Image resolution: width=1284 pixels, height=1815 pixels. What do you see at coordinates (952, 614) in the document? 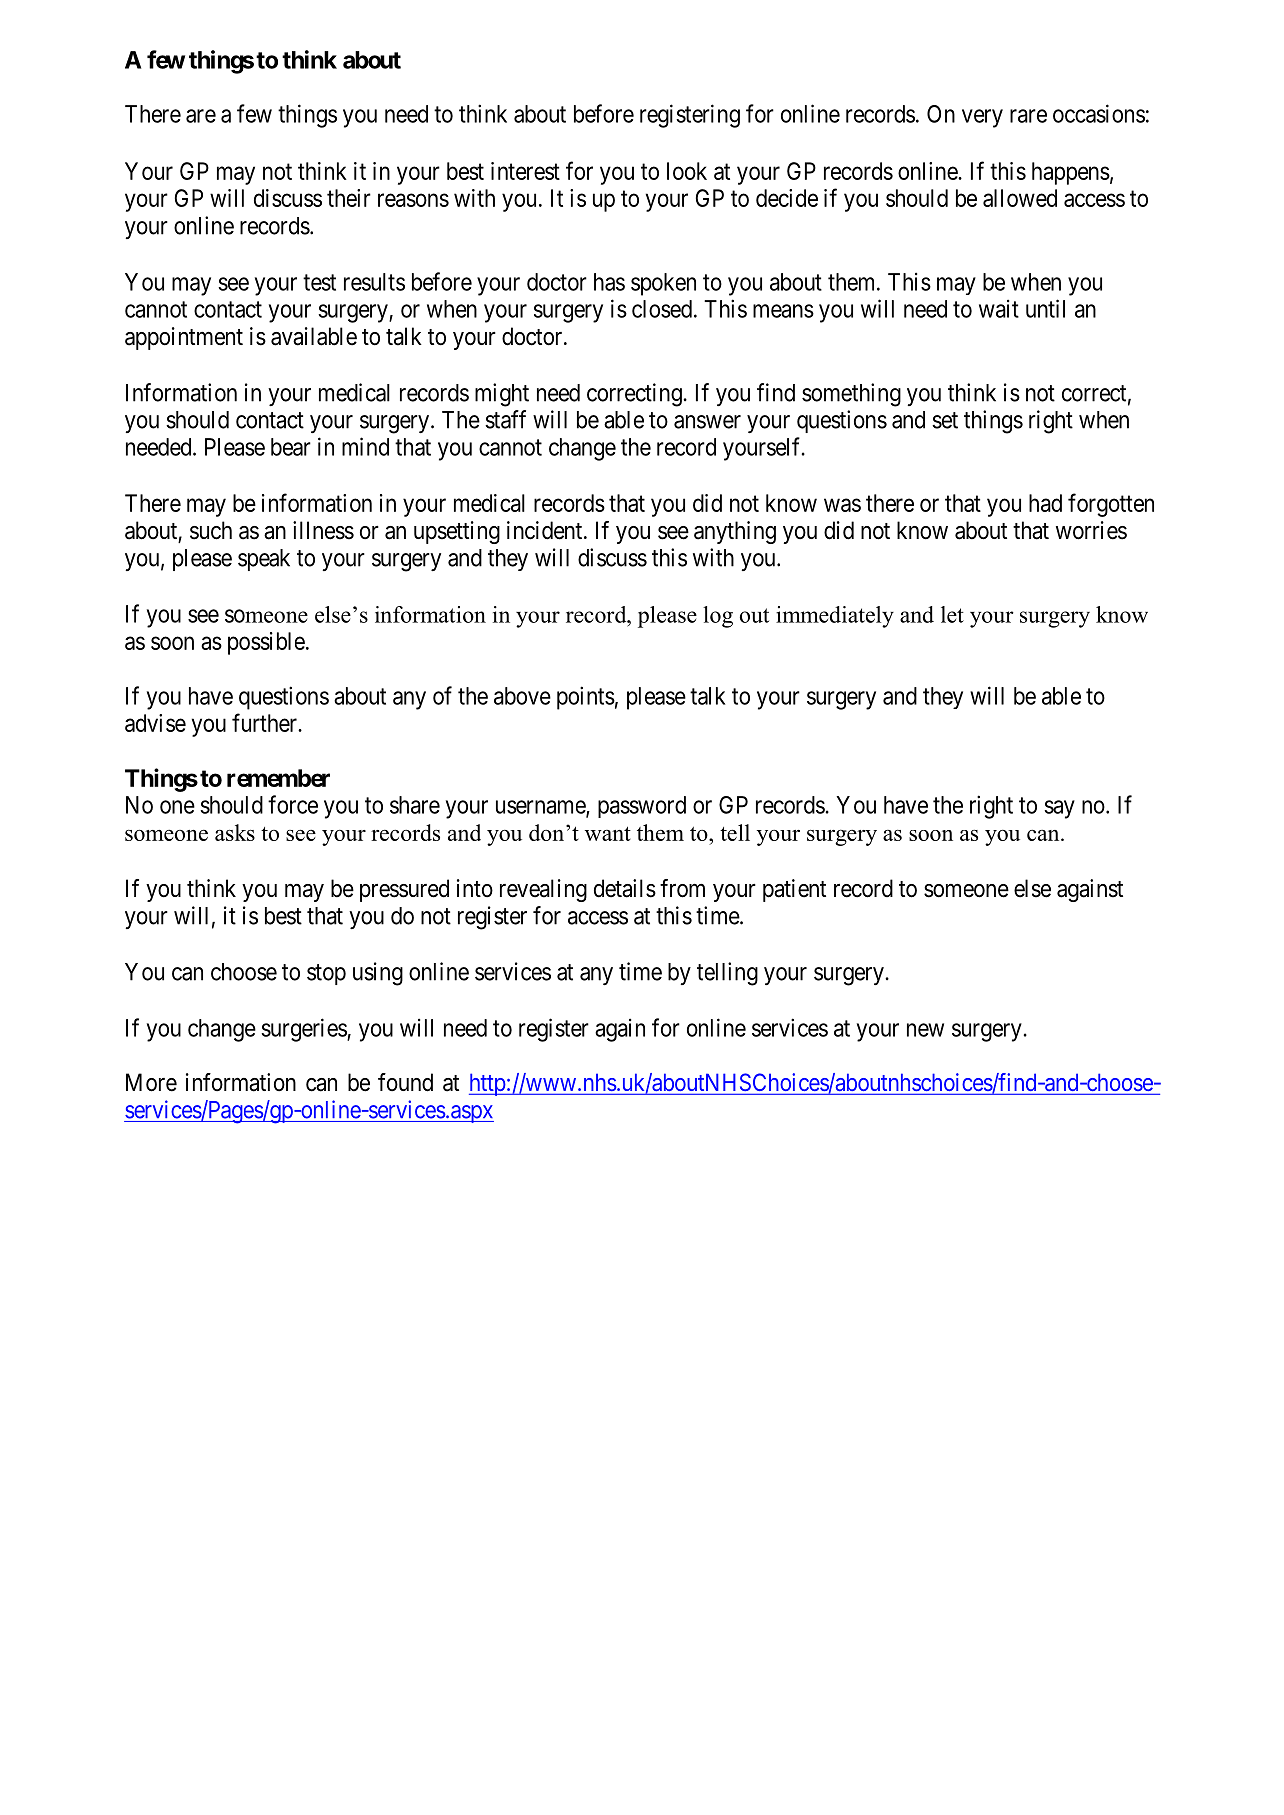
I see `let` at bounding box center [952, 614].
